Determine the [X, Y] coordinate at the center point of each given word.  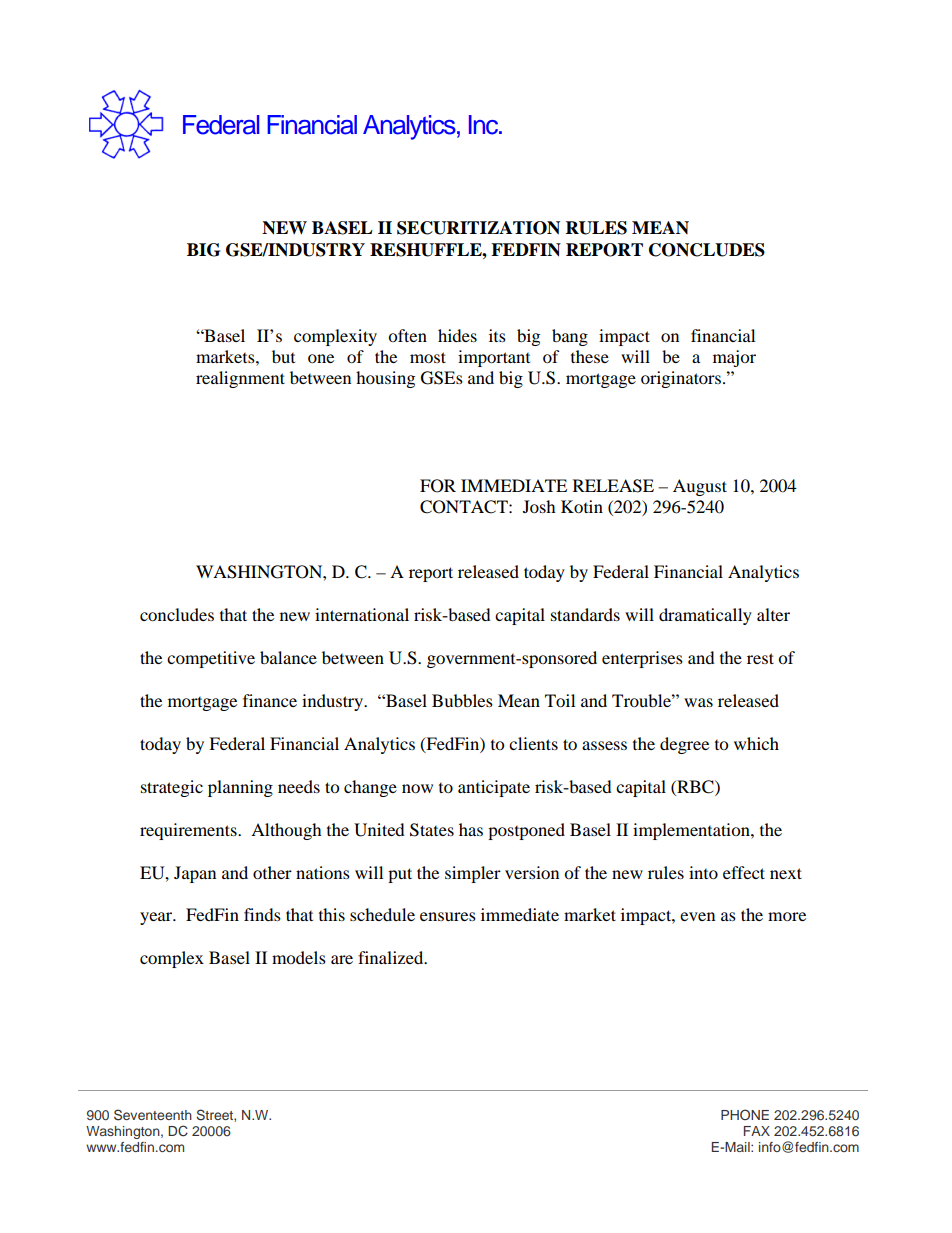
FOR [438, 486]
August [700, 487]
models [299, 957]
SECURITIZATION [478, 228]
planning [240, 788]
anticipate [494, 788]
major [734, 358]
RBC [695, 787]
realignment [240, 379]
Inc [485, 125]
